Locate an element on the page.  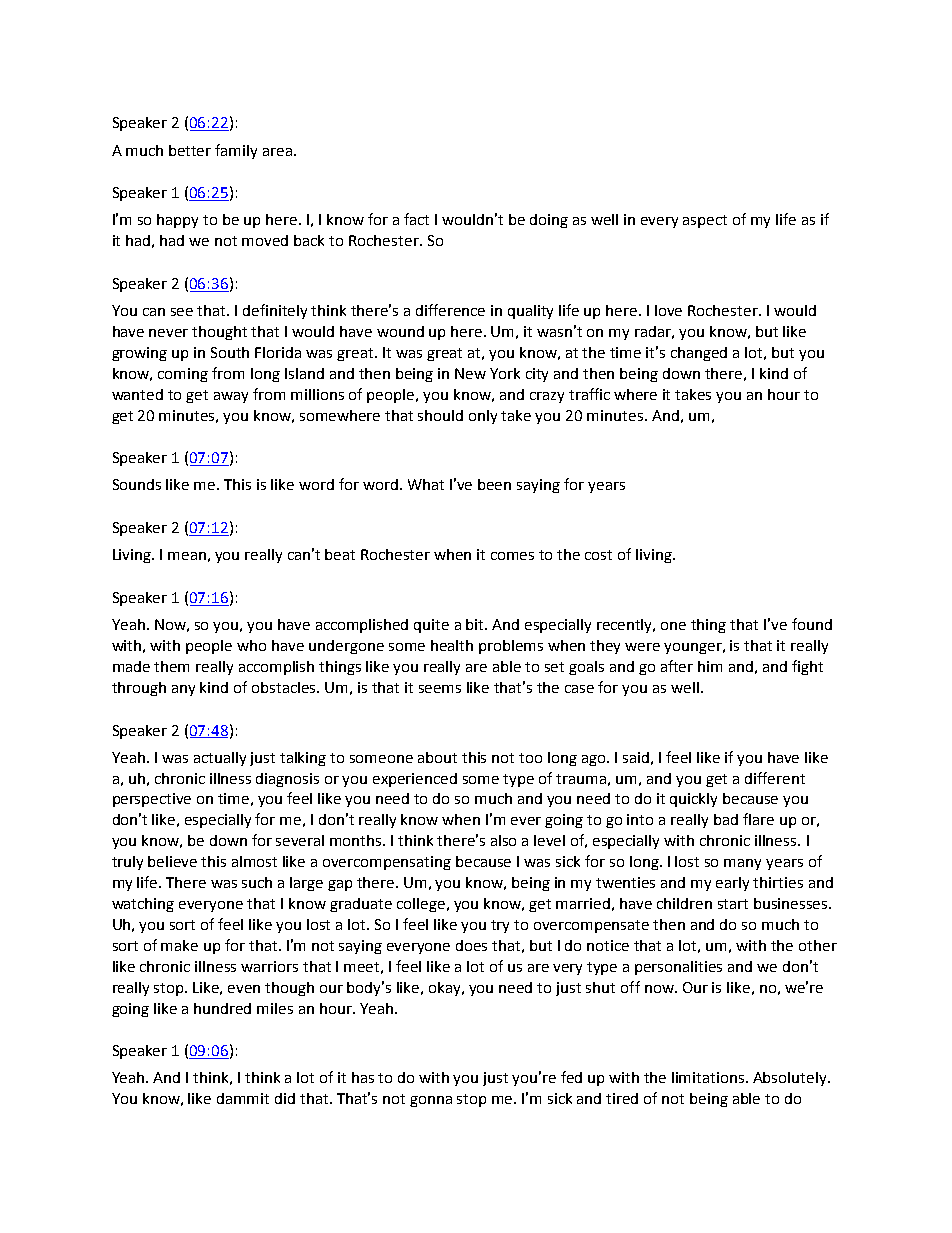
limitations is located at coordinates (709, 1077).
